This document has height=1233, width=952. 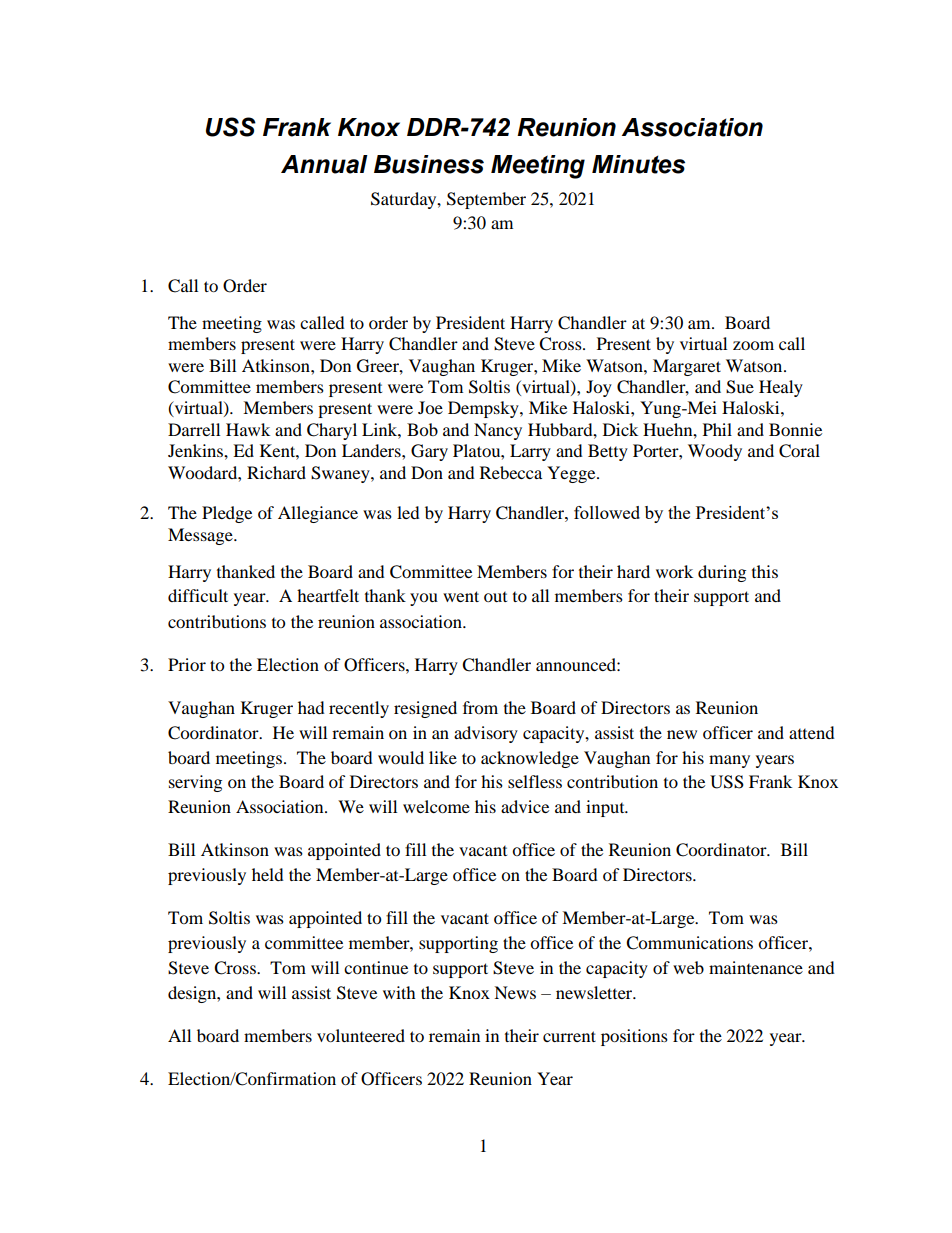 What do you see at coordinates (248, 429) in the document?
I see `Hawk` at bounding box center [248, 429].
